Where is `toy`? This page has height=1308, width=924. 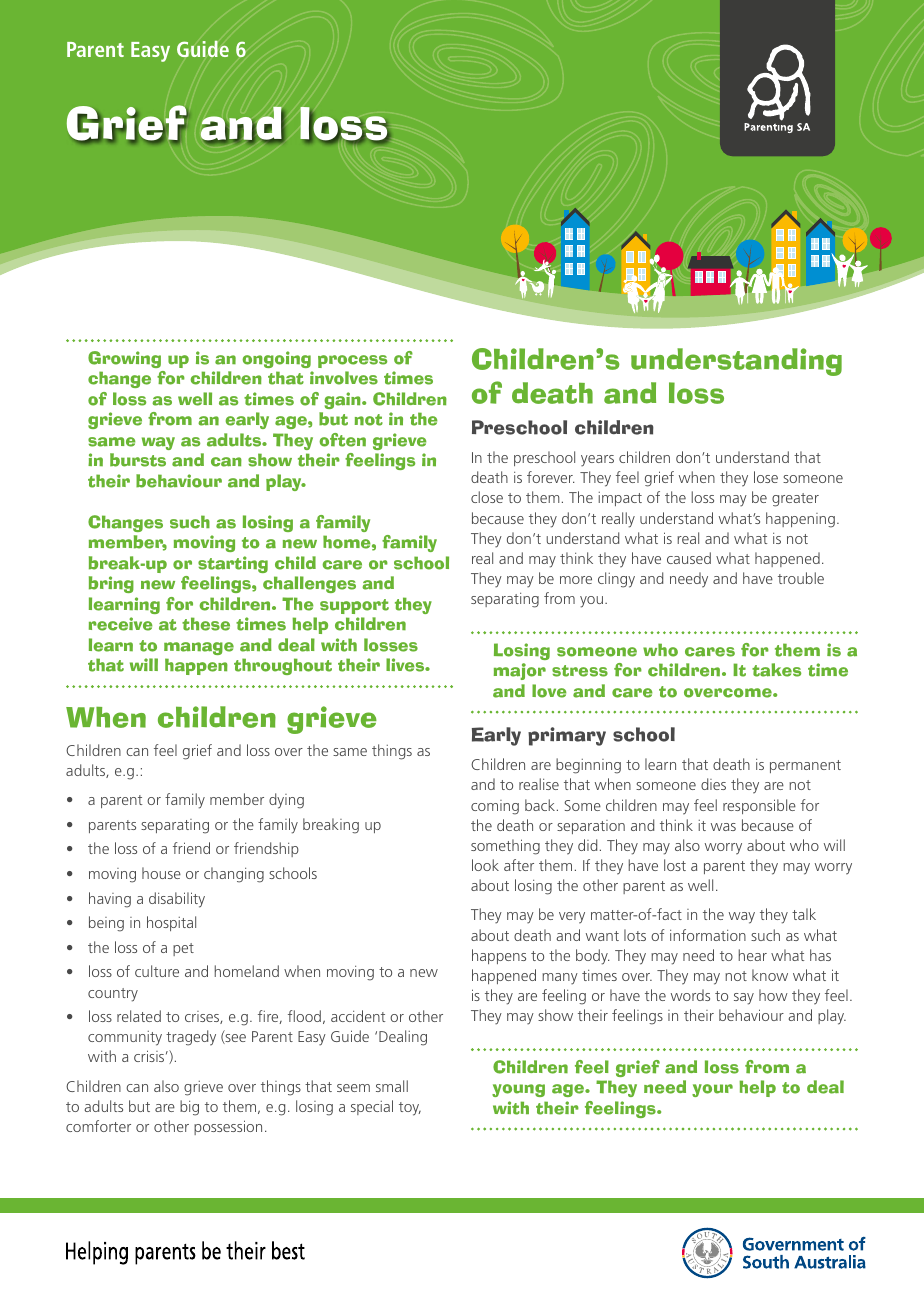
toy is located at coordinates (410, 1109).
